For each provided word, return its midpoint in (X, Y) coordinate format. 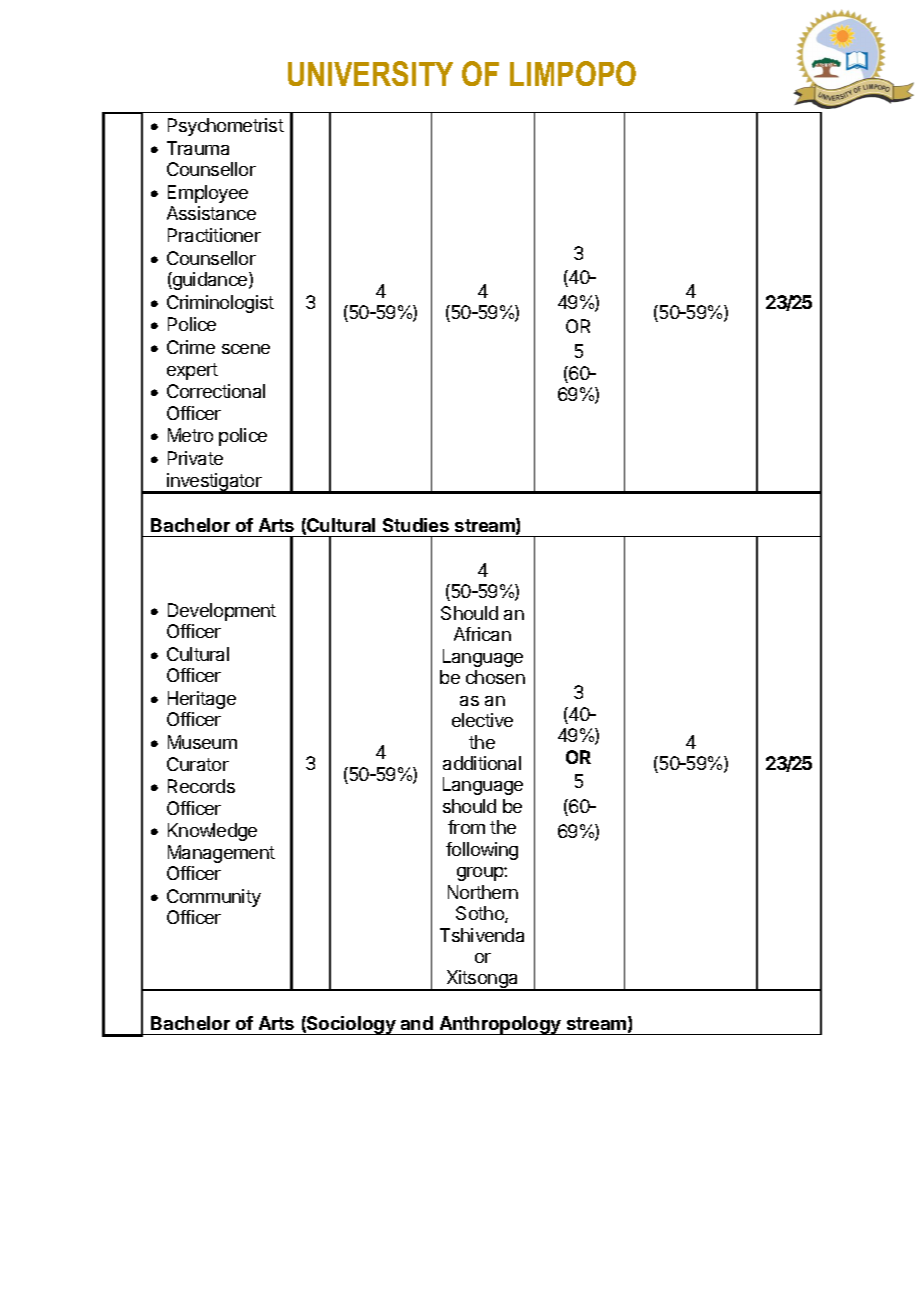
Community (214, 898)
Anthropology (500, 1025)
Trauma (198, 148)
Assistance (211, 213)
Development (222, 612)
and (417, 1023)
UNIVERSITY (370, 73)
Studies (416, 525)
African (482, 634)
